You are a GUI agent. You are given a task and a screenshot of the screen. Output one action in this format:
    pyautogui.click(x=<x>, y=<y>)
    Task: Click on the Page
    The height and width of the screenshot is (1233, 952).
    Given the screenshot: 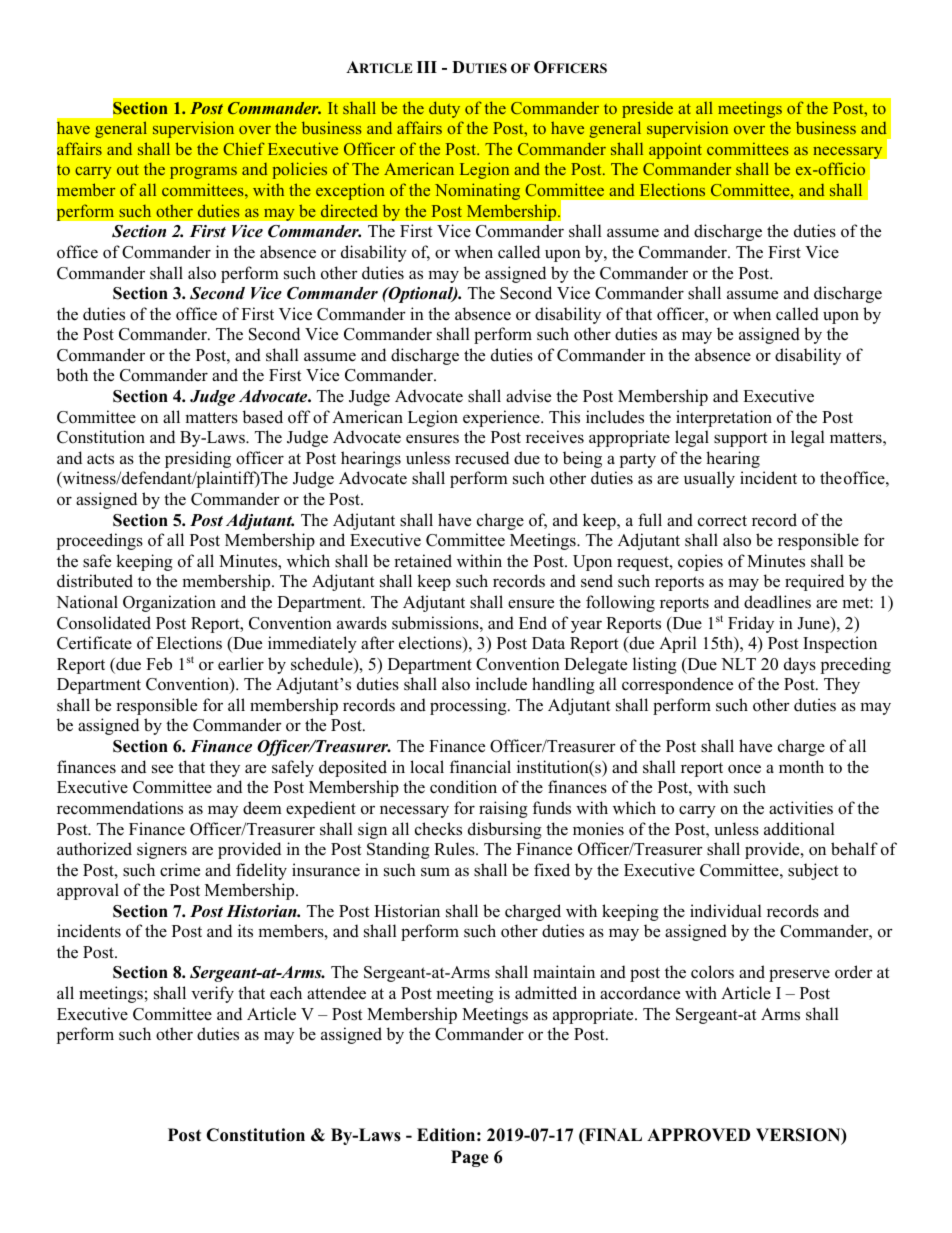 What is the action you would take?
    pyautogui.click(x=470, y=1158)
